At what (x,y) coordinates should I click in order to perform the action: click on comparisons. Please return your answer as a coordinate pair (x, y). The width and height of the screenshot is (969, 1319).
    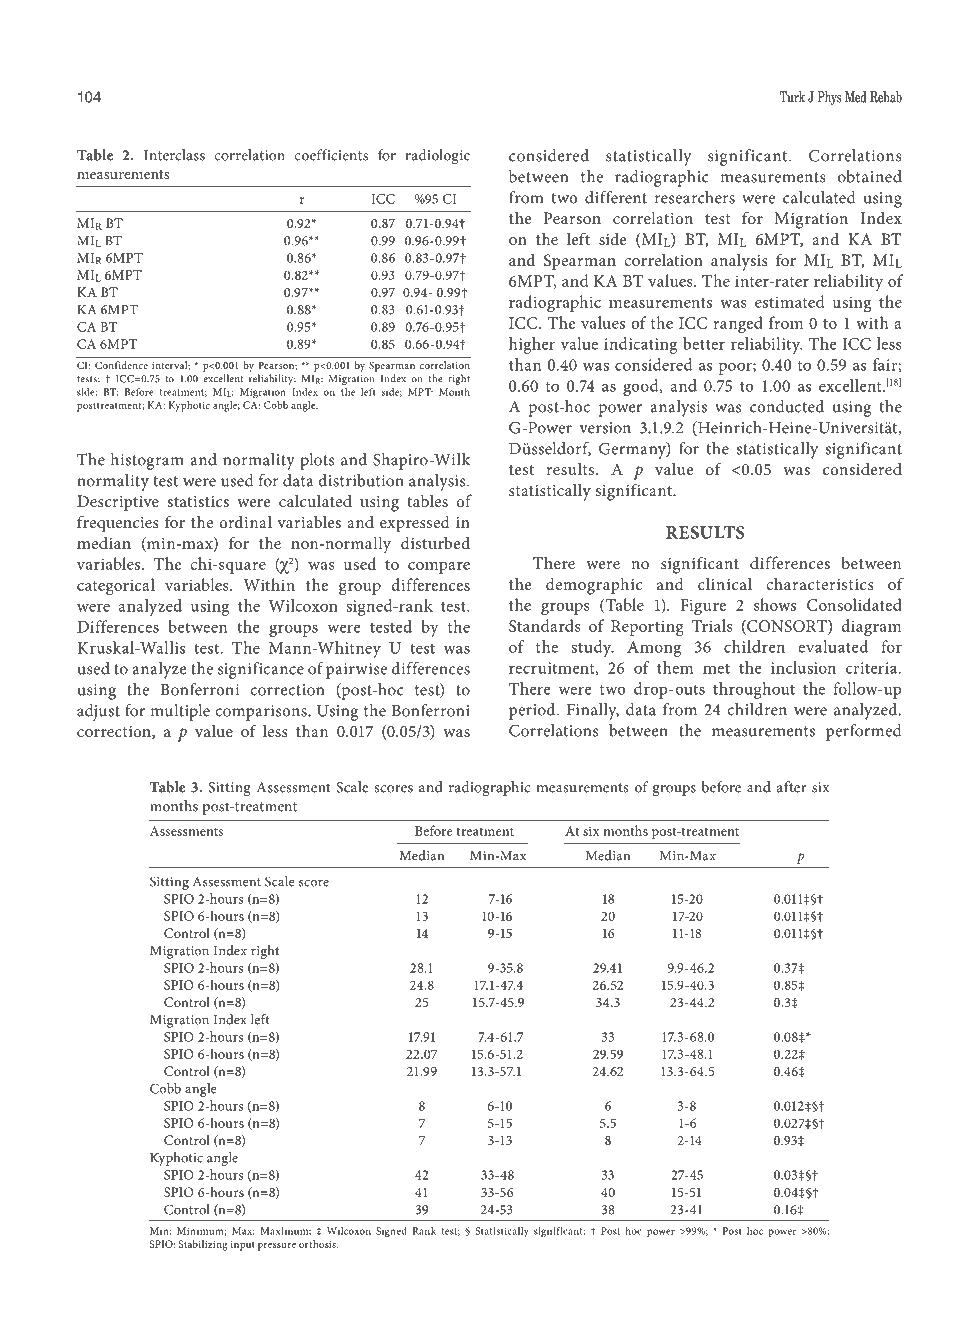
    Looking at the image, I should click on (262, 713).
